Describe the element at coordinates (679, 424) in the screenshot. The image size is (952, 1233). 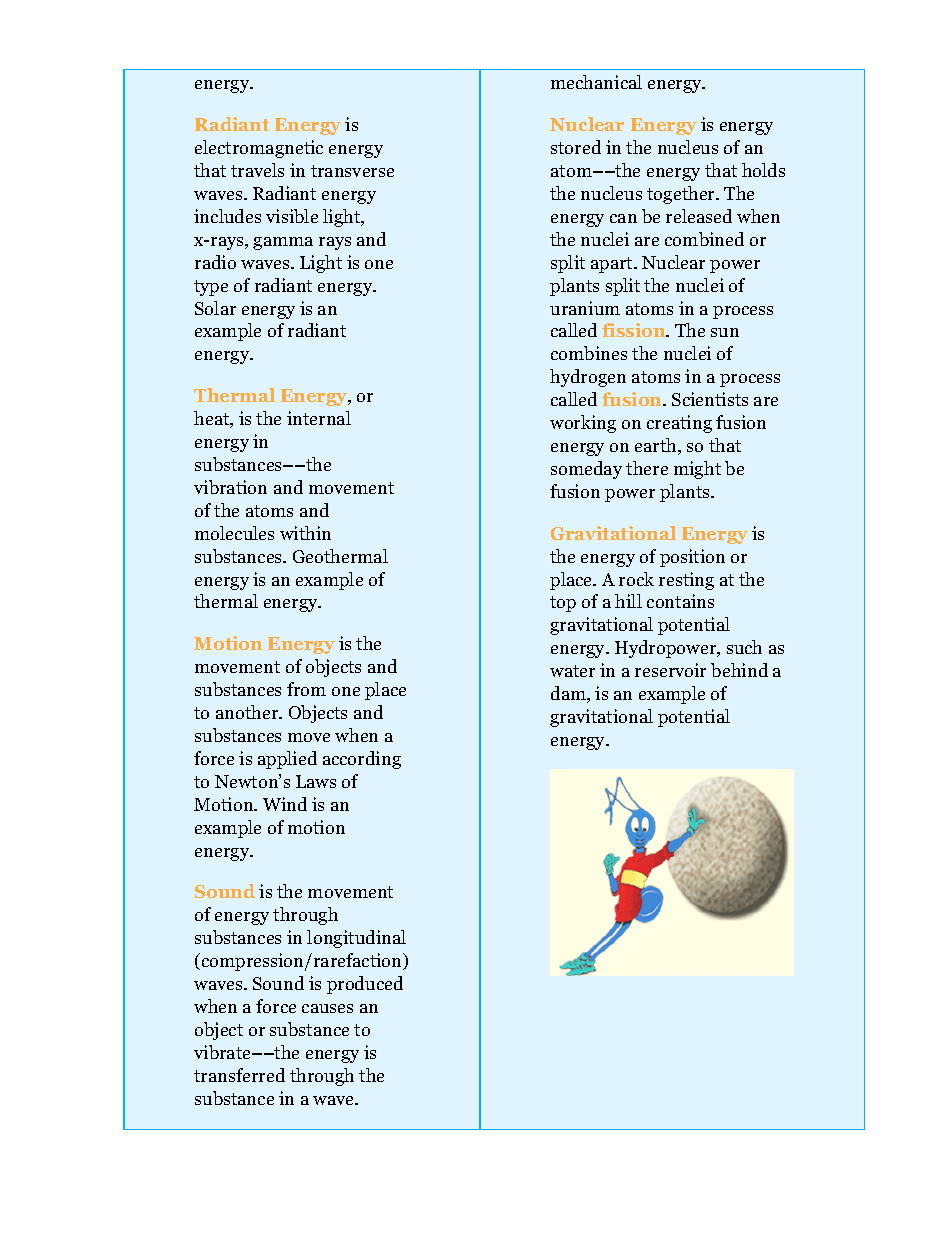
I see `creating` at that location.
